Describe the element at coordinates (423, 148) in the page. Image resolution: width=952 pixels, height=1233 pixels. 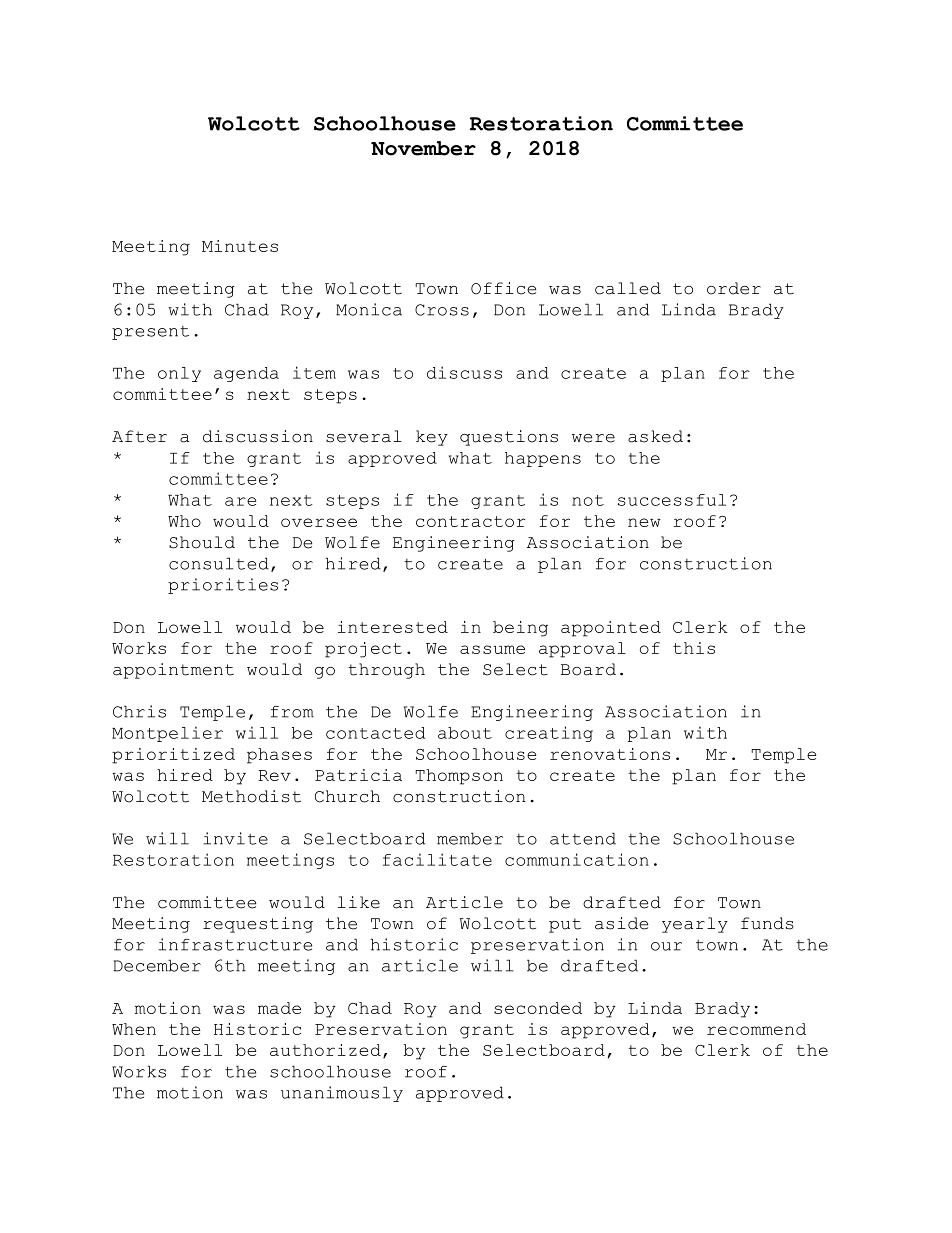
I see `November` at that location.
